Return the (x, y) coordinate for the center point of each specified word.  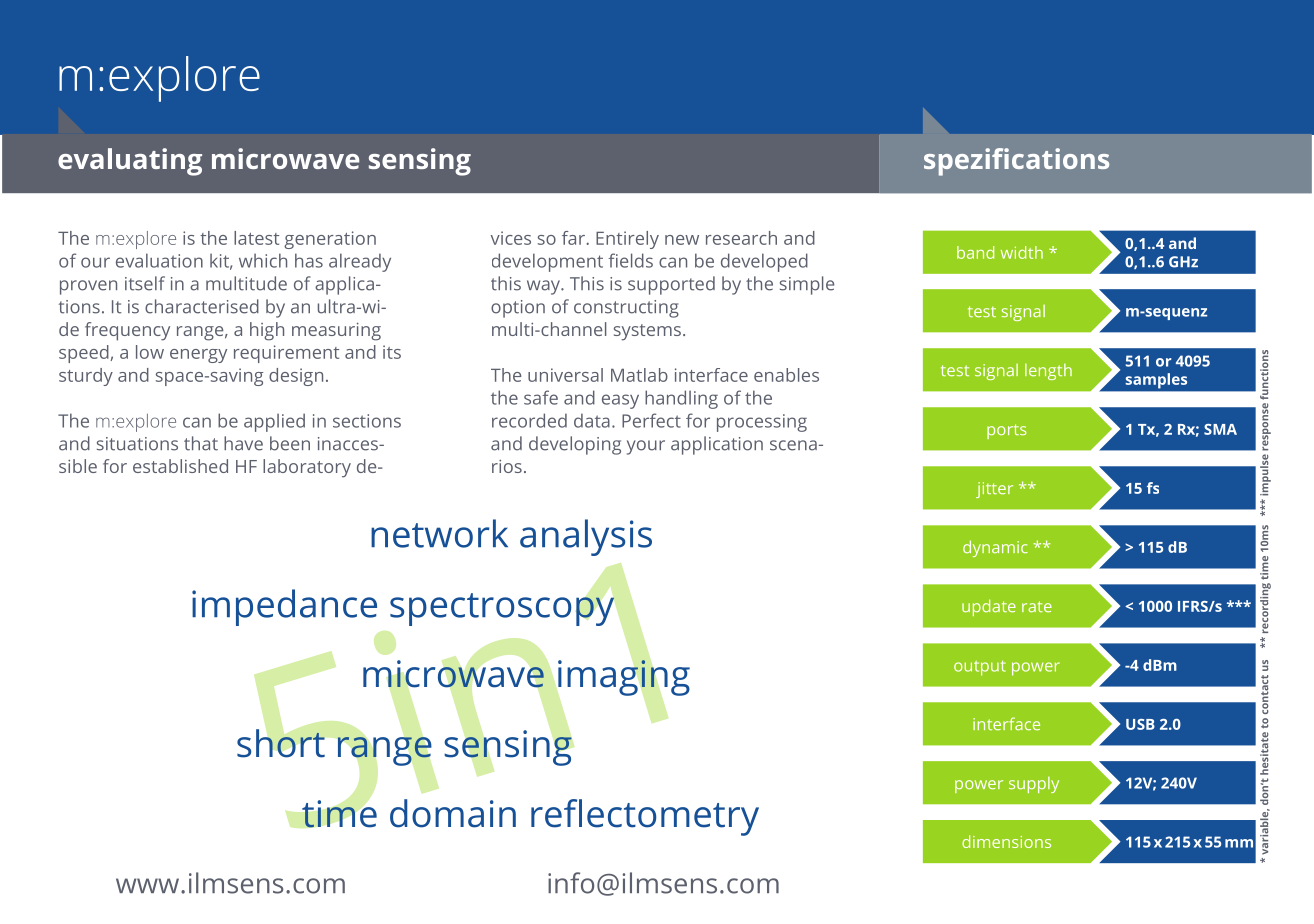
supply (1034, 785)
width (1022, 252)
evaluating (130, 162)
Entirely (627, 240)
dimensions (1006, 841)
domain (453, 813)
